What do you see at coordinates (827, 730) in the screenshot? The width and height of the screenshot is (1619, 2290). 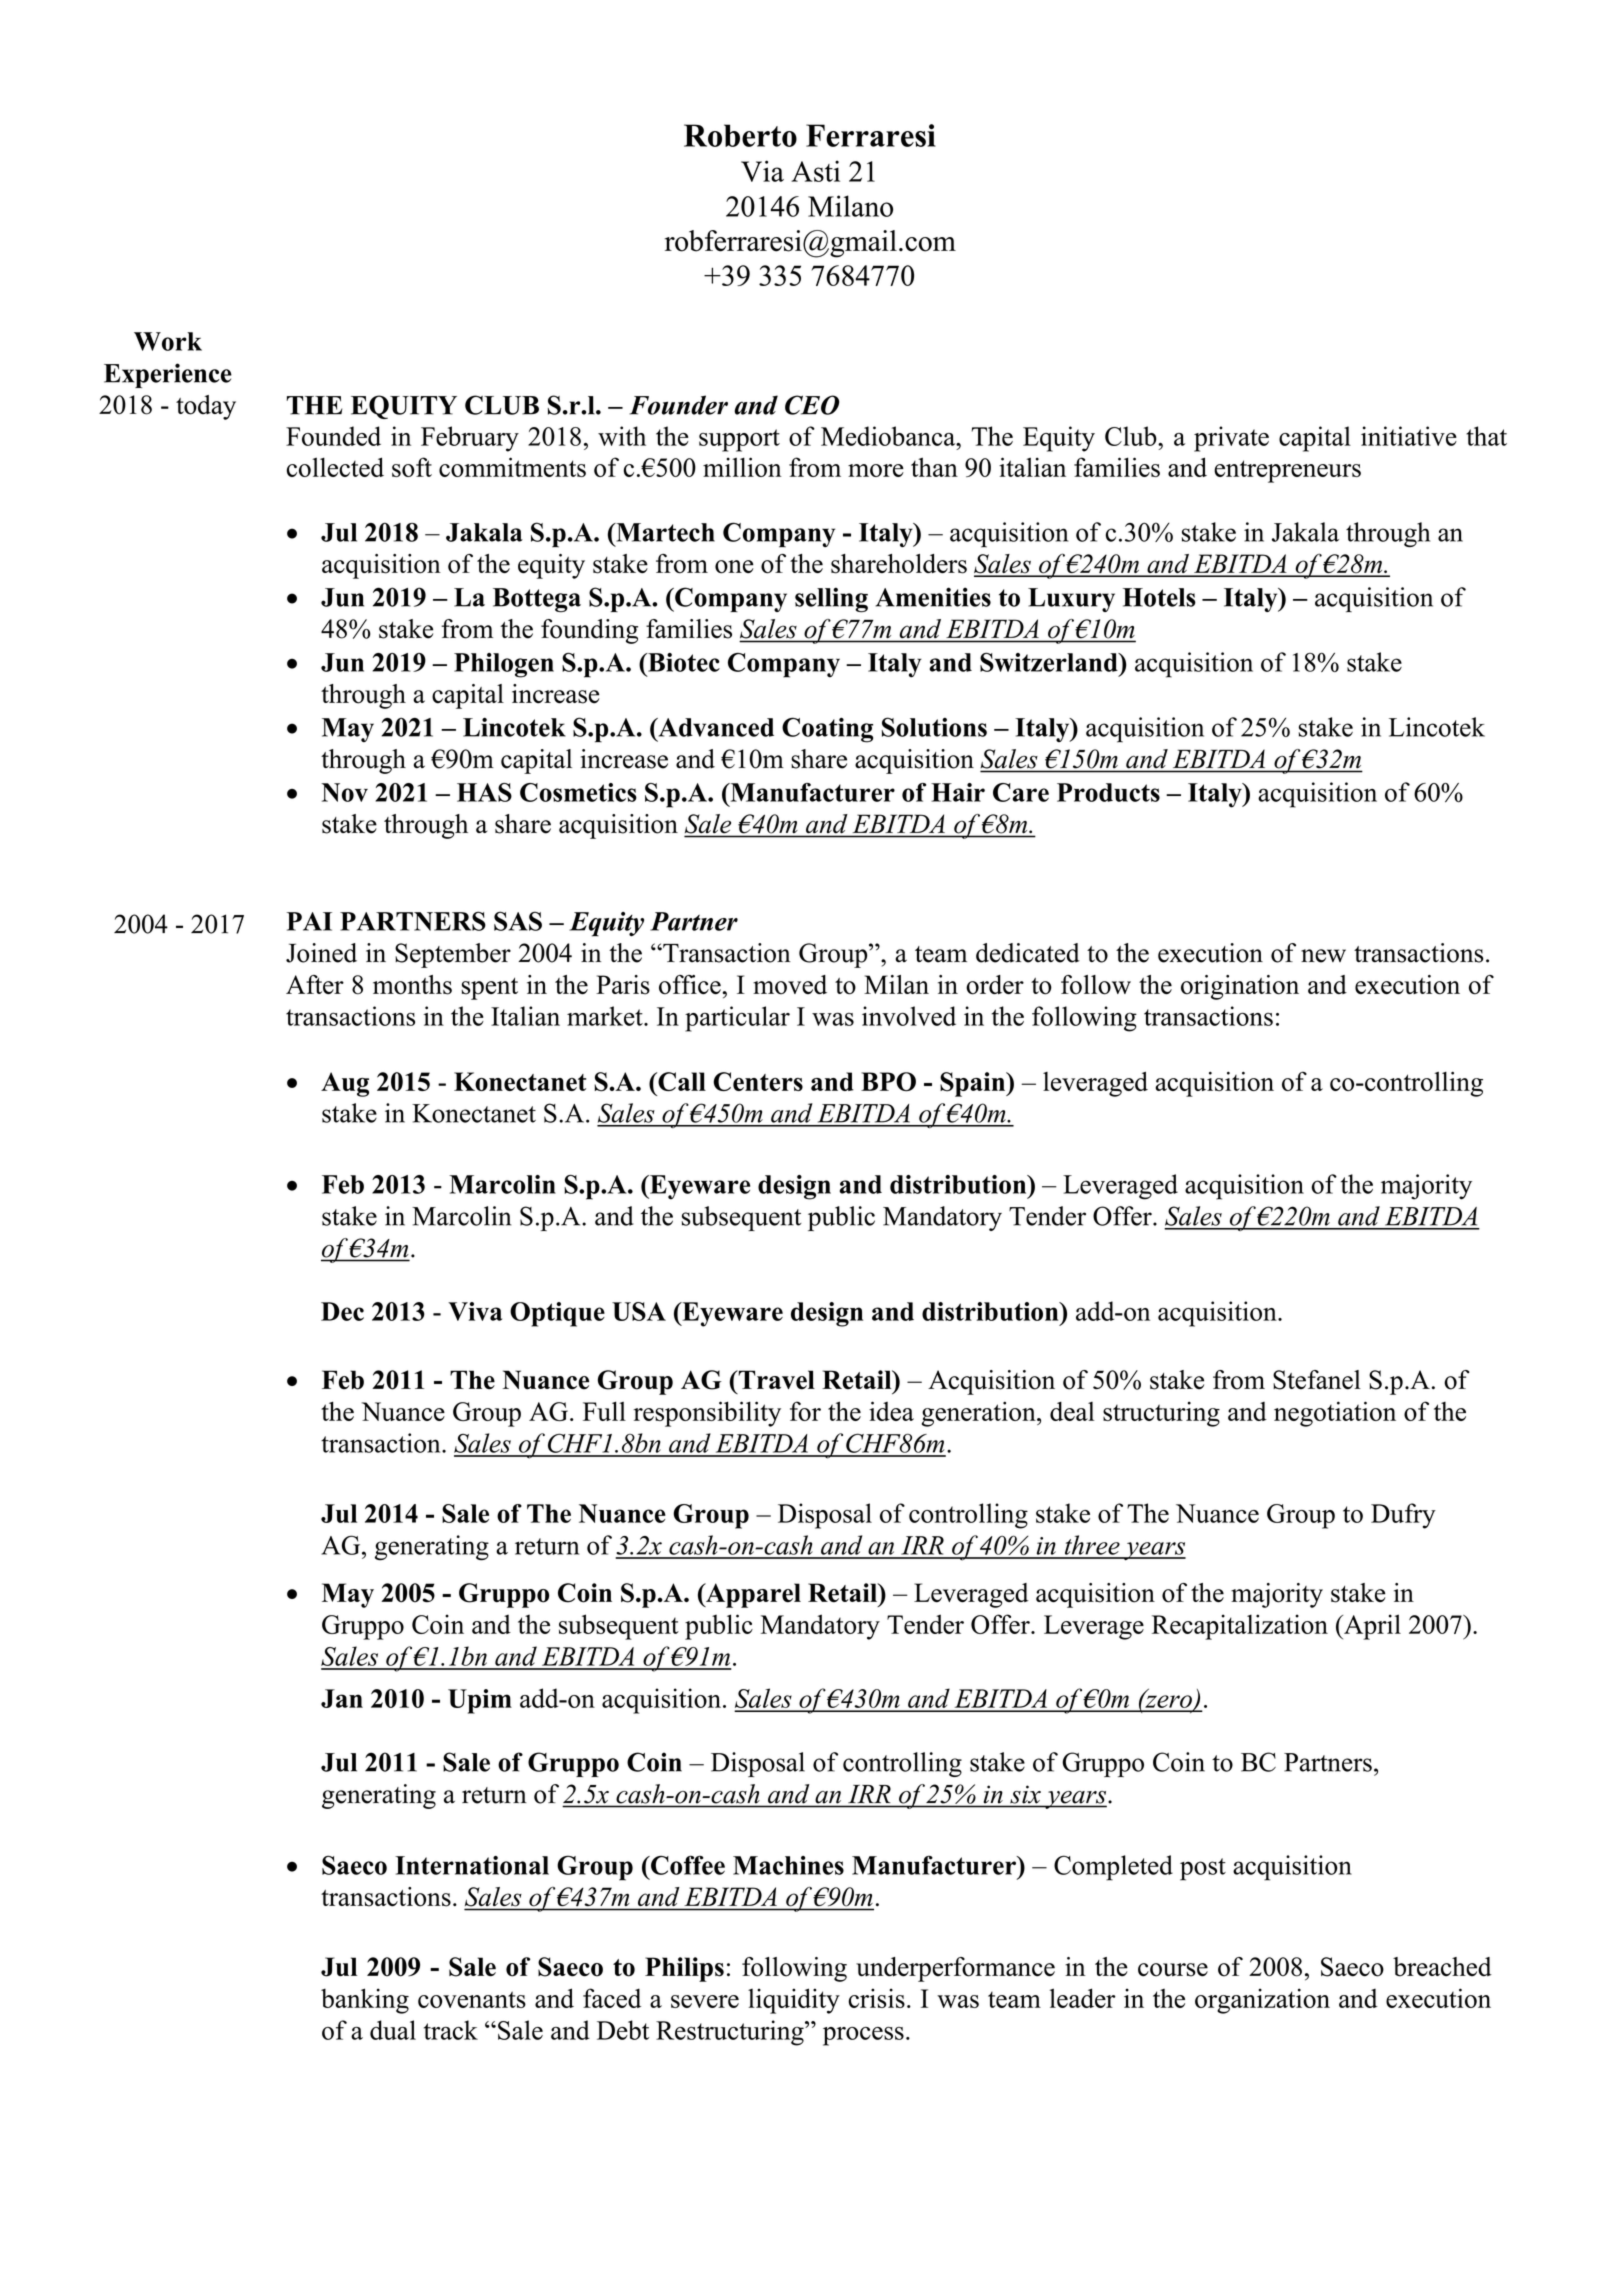 I see `Coating` at bounding box center [827, 730].
